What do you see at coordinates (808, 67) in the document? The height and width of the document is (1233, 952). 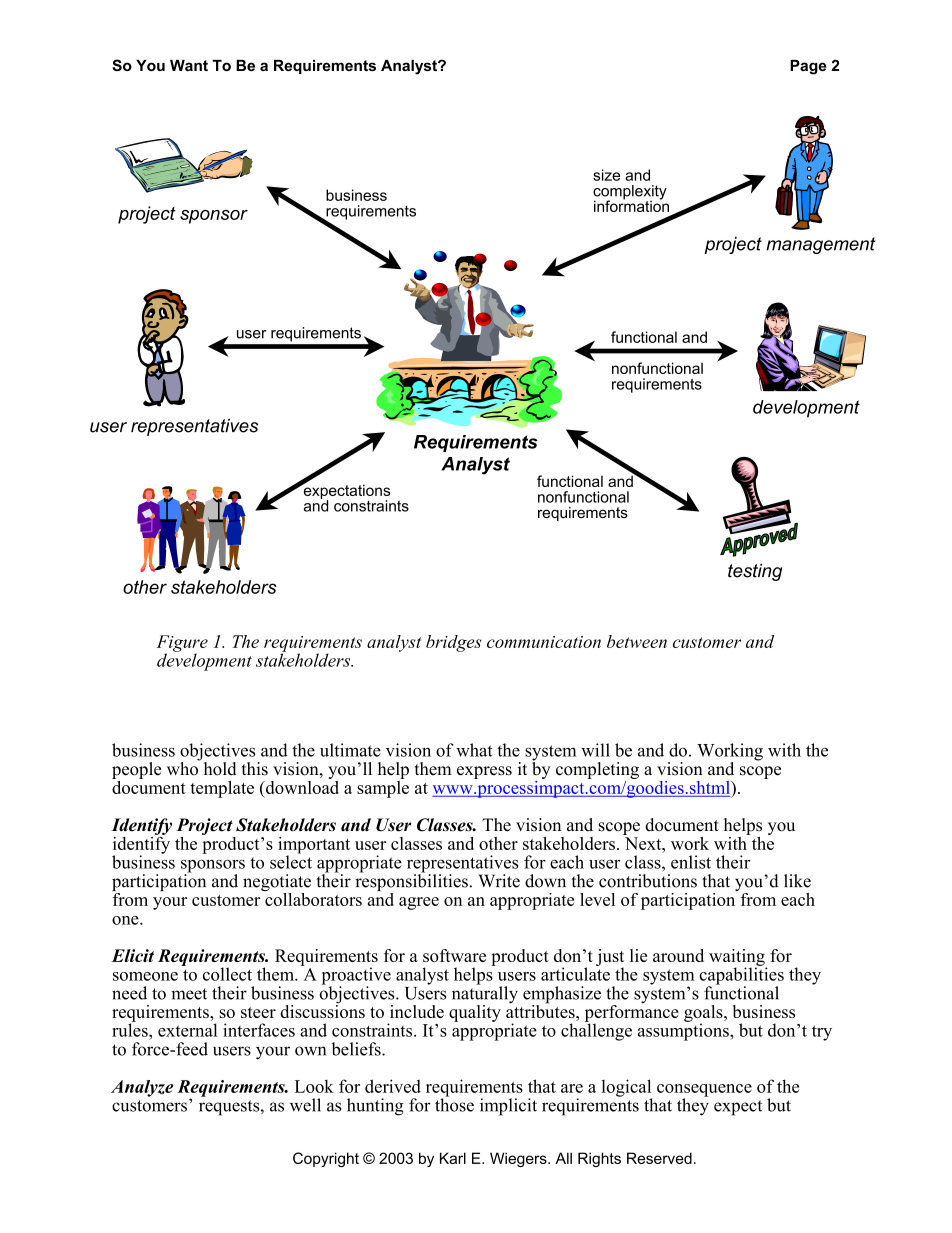 I see `Page` at bounding box center [808, 67].
